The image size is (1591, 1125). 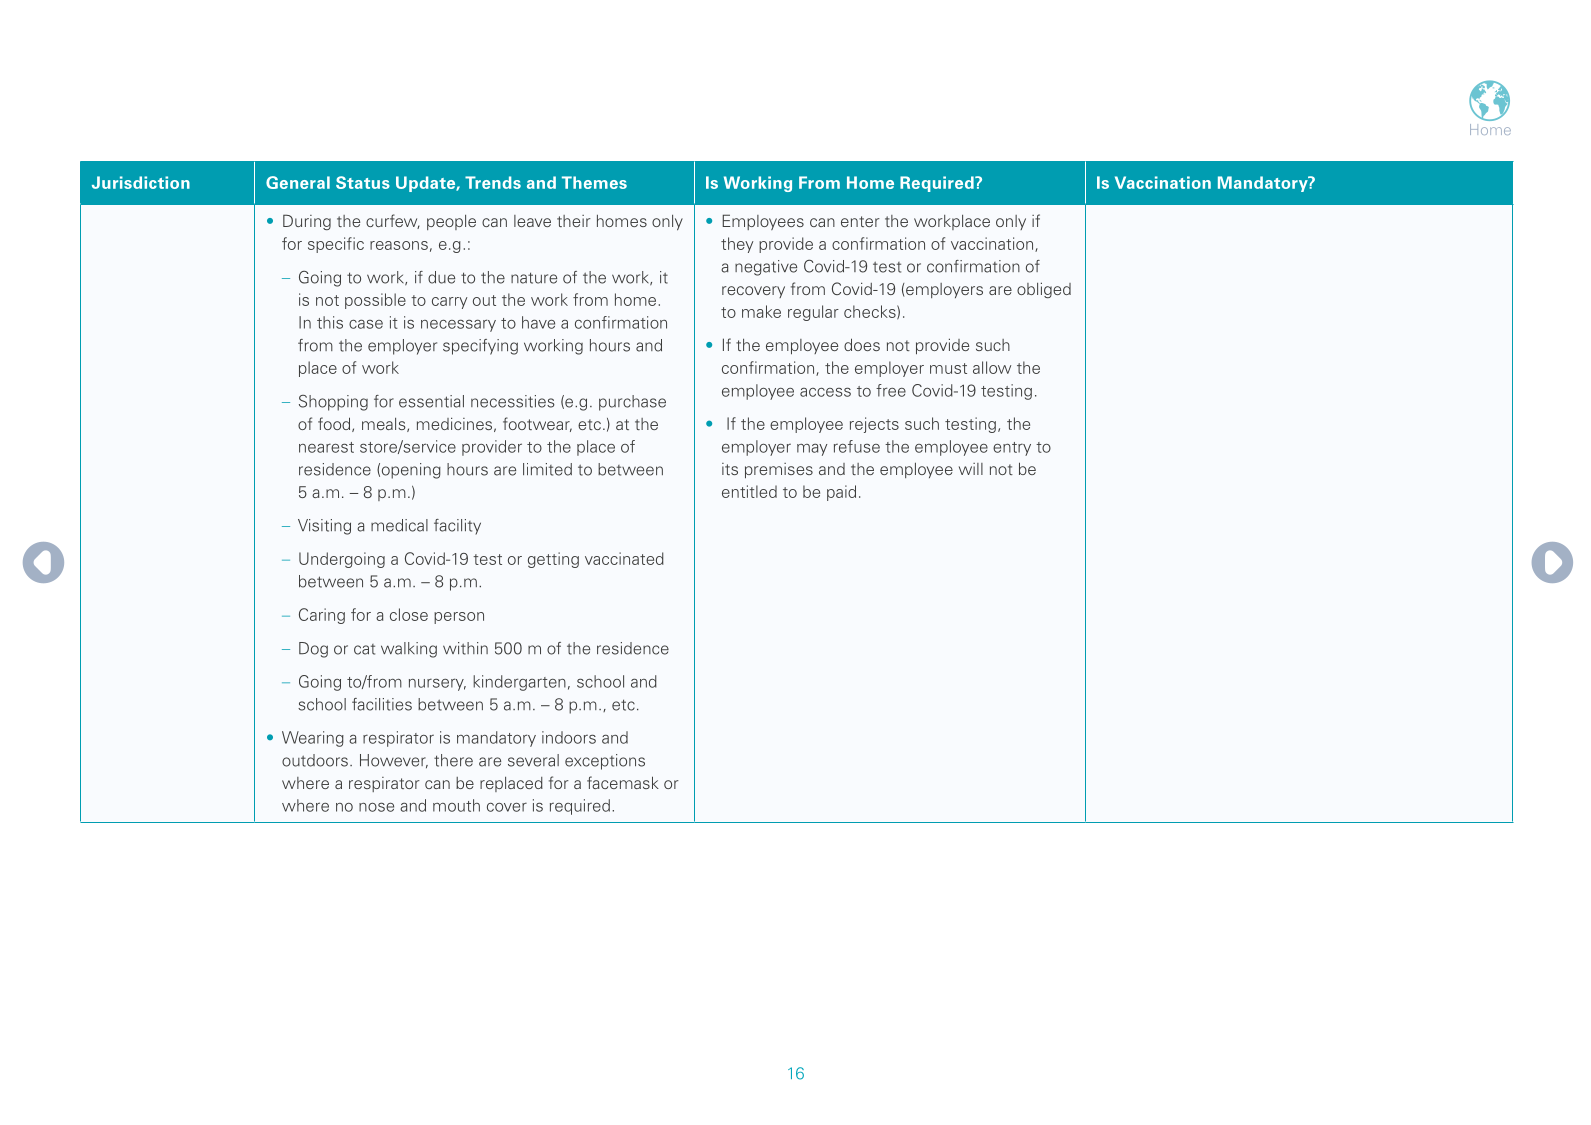 I want to click on paid, so click(x=841, y=493).
